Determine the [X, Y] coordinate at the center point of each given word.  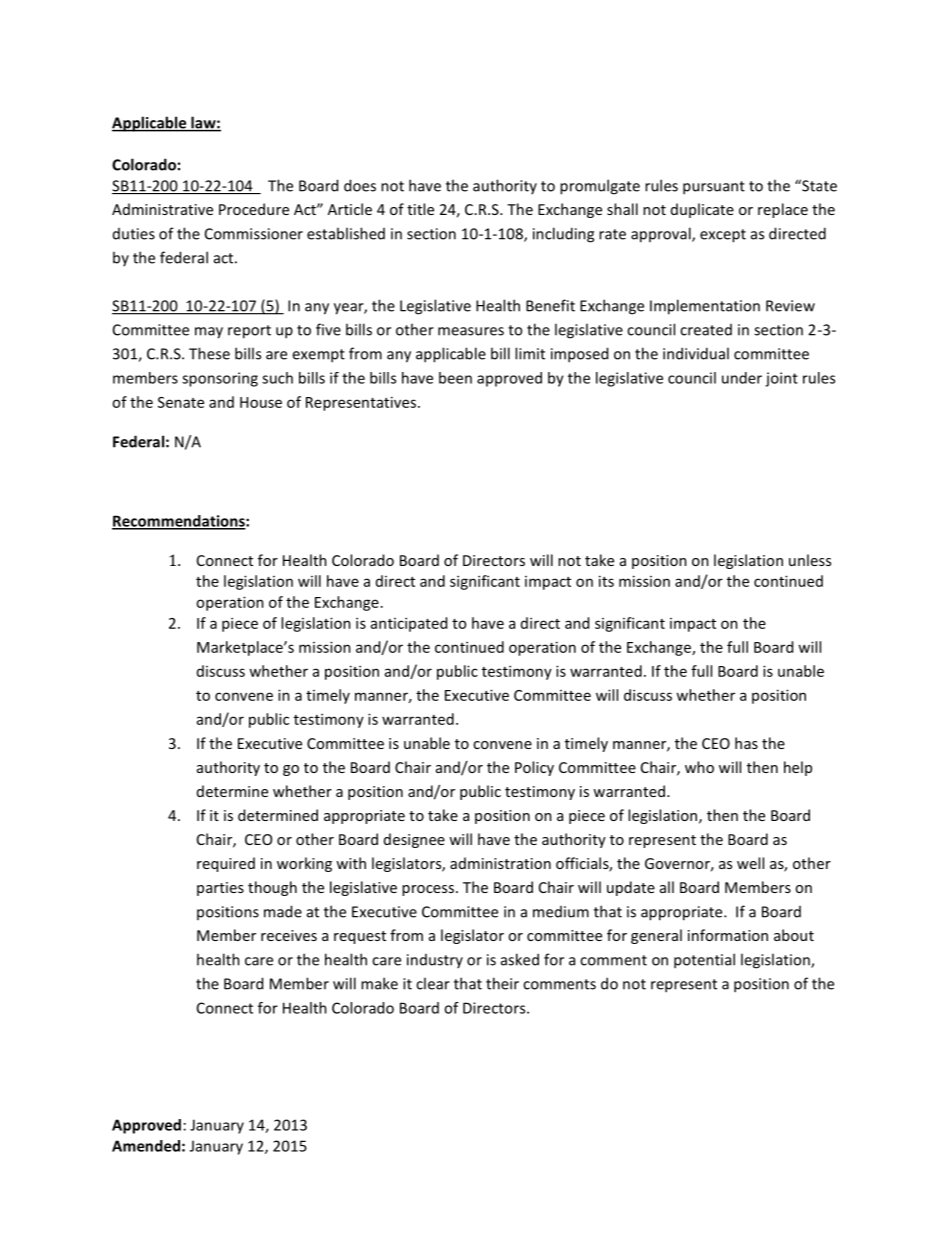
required [226, 864]
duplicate [702, 210]
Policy [534, 768]
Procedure [254, 209]
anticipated [409, 624]
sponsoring [220, 379]
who [699, 767]
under [742, 378]
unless [810, 560]
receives [289, 935]
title [420, 209]
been [455, 378]
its [606, 581]
